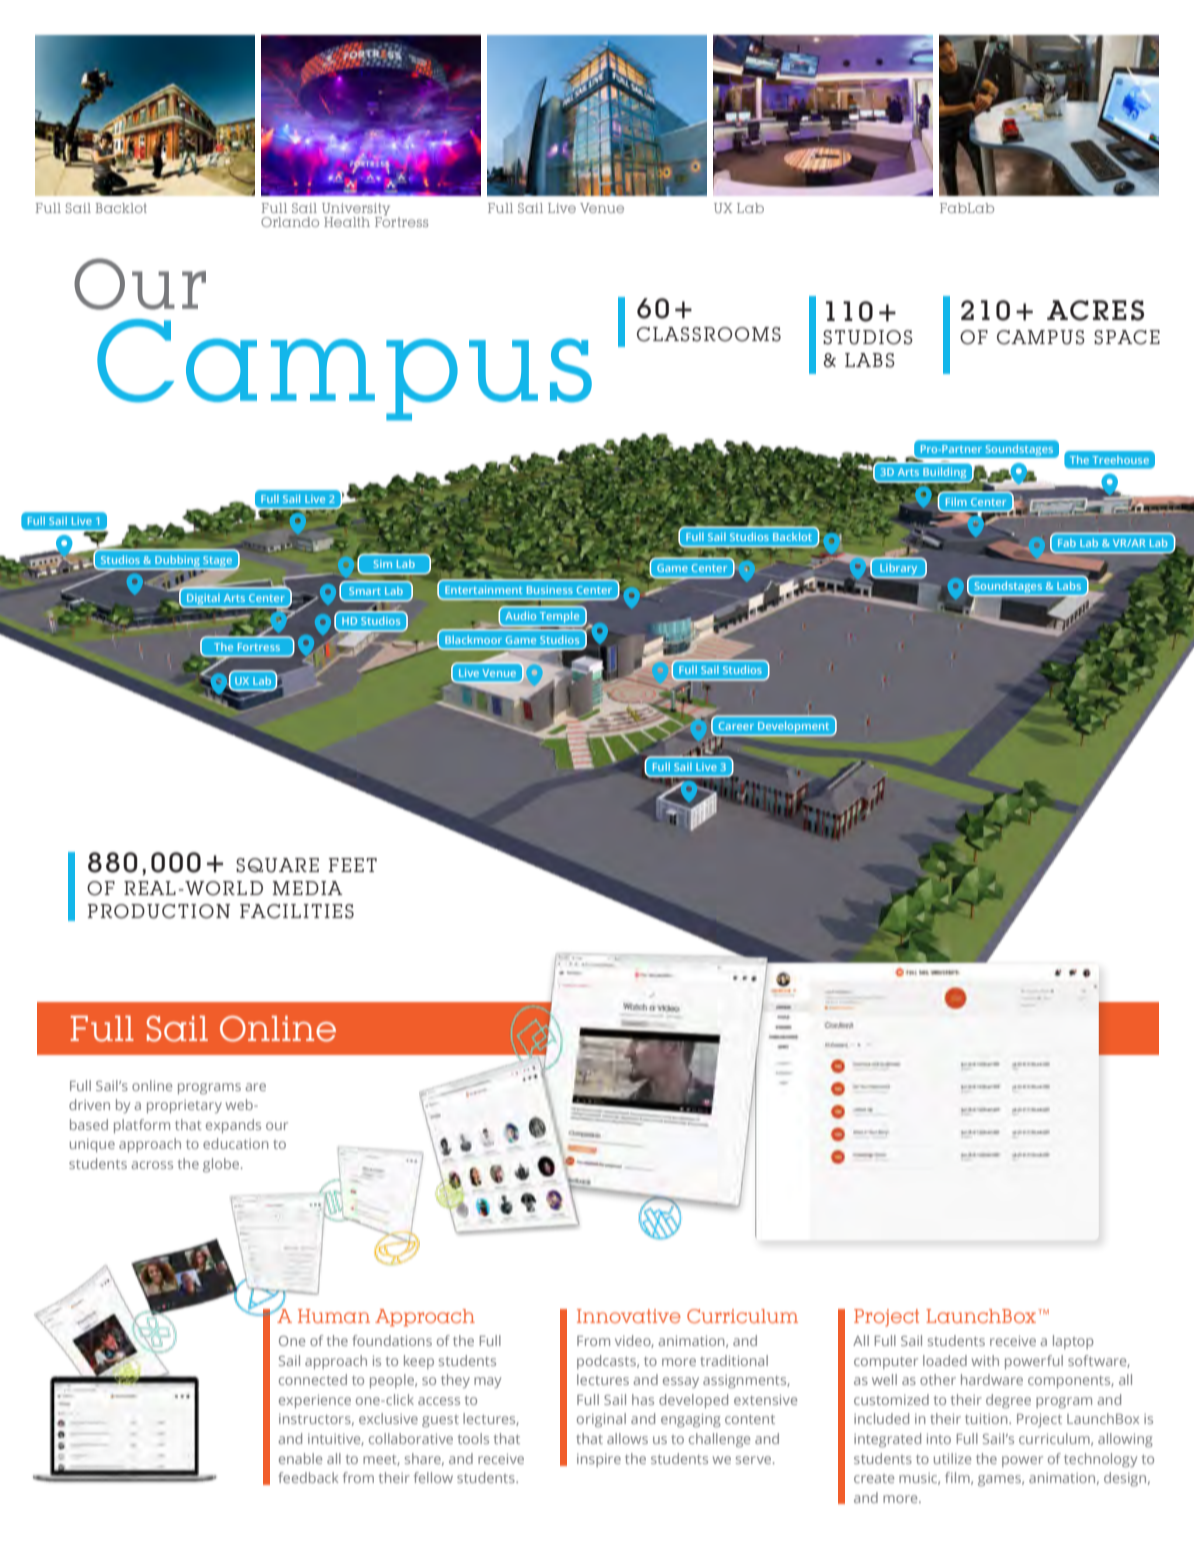 Image resolution: width=1194 pixels, height=1545 pixels. What do you see at coordinates (736, 726) in the image?
I see `Career` at bounding box center [736, 726].
